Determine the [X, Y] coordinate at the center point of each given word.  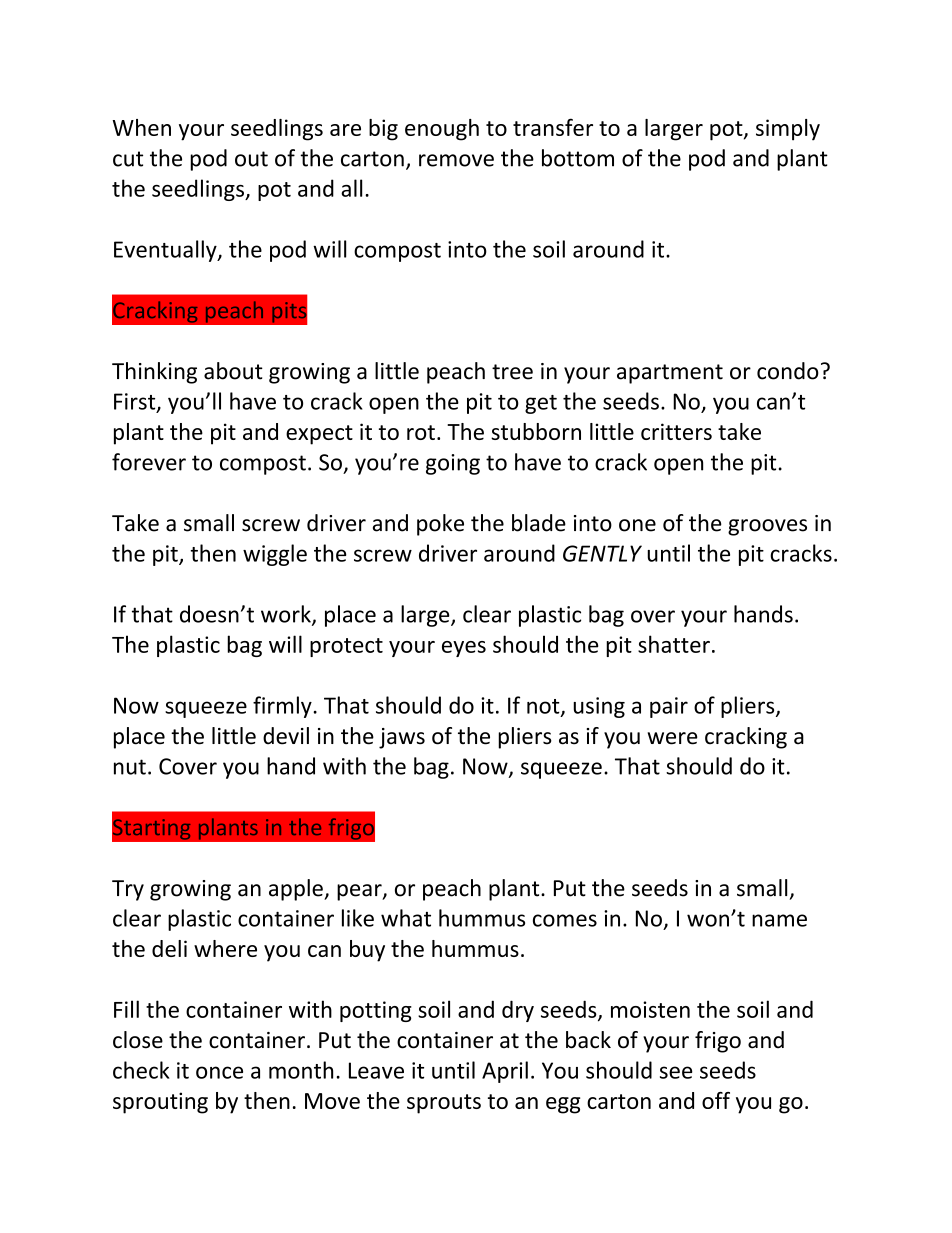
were [673, 738]
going [453, 464]
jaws [402, 738]
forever [149, 462]
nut [130, 767]
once [219, 1072]
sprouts [444, 1104]
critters [676, 431]
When [142, 127]
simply [788, 130]
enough [442, 130]
